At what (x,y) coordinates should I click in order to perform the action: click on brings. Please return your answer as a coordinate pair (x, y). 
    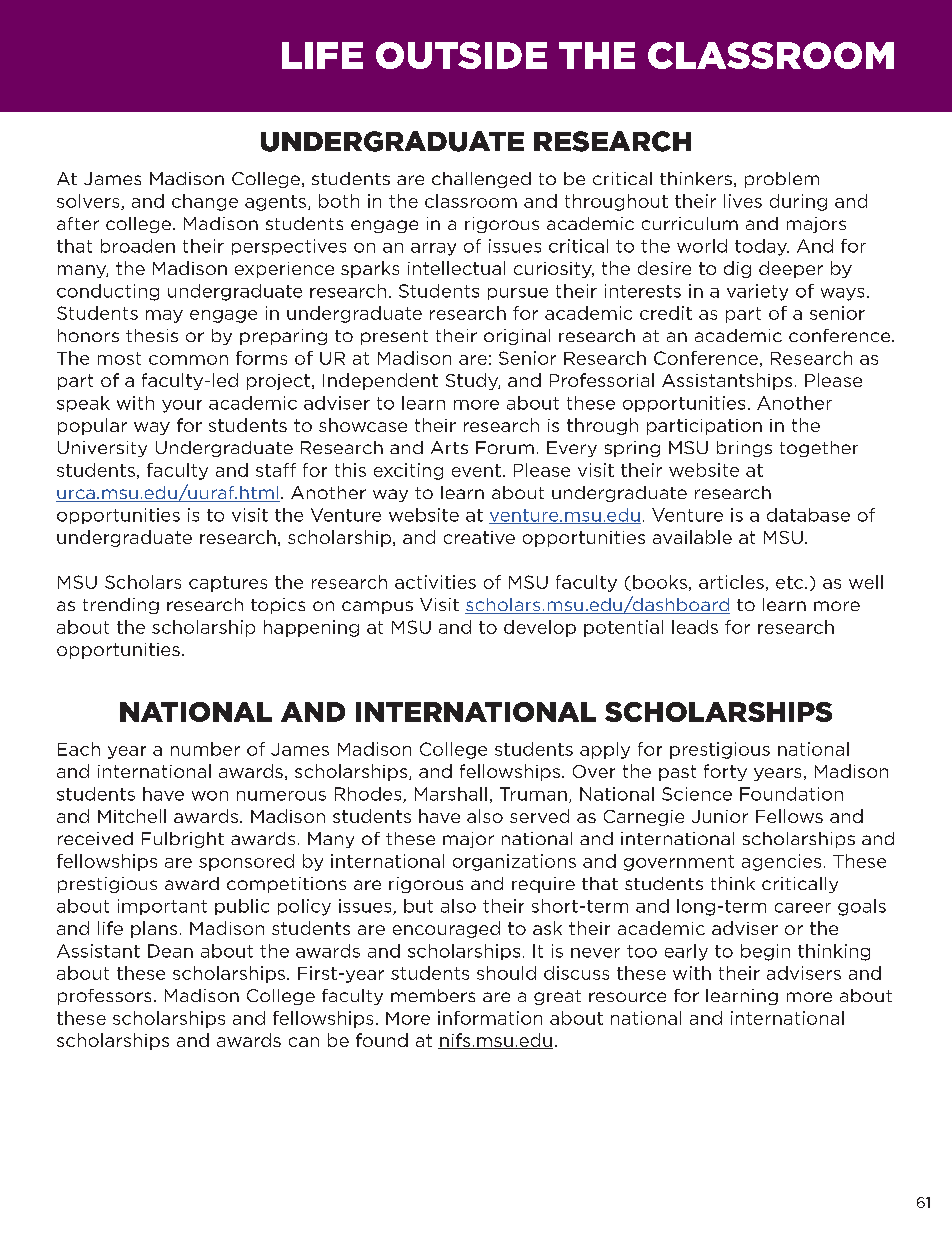
    Looking at the image, I should click on (744, 449).
